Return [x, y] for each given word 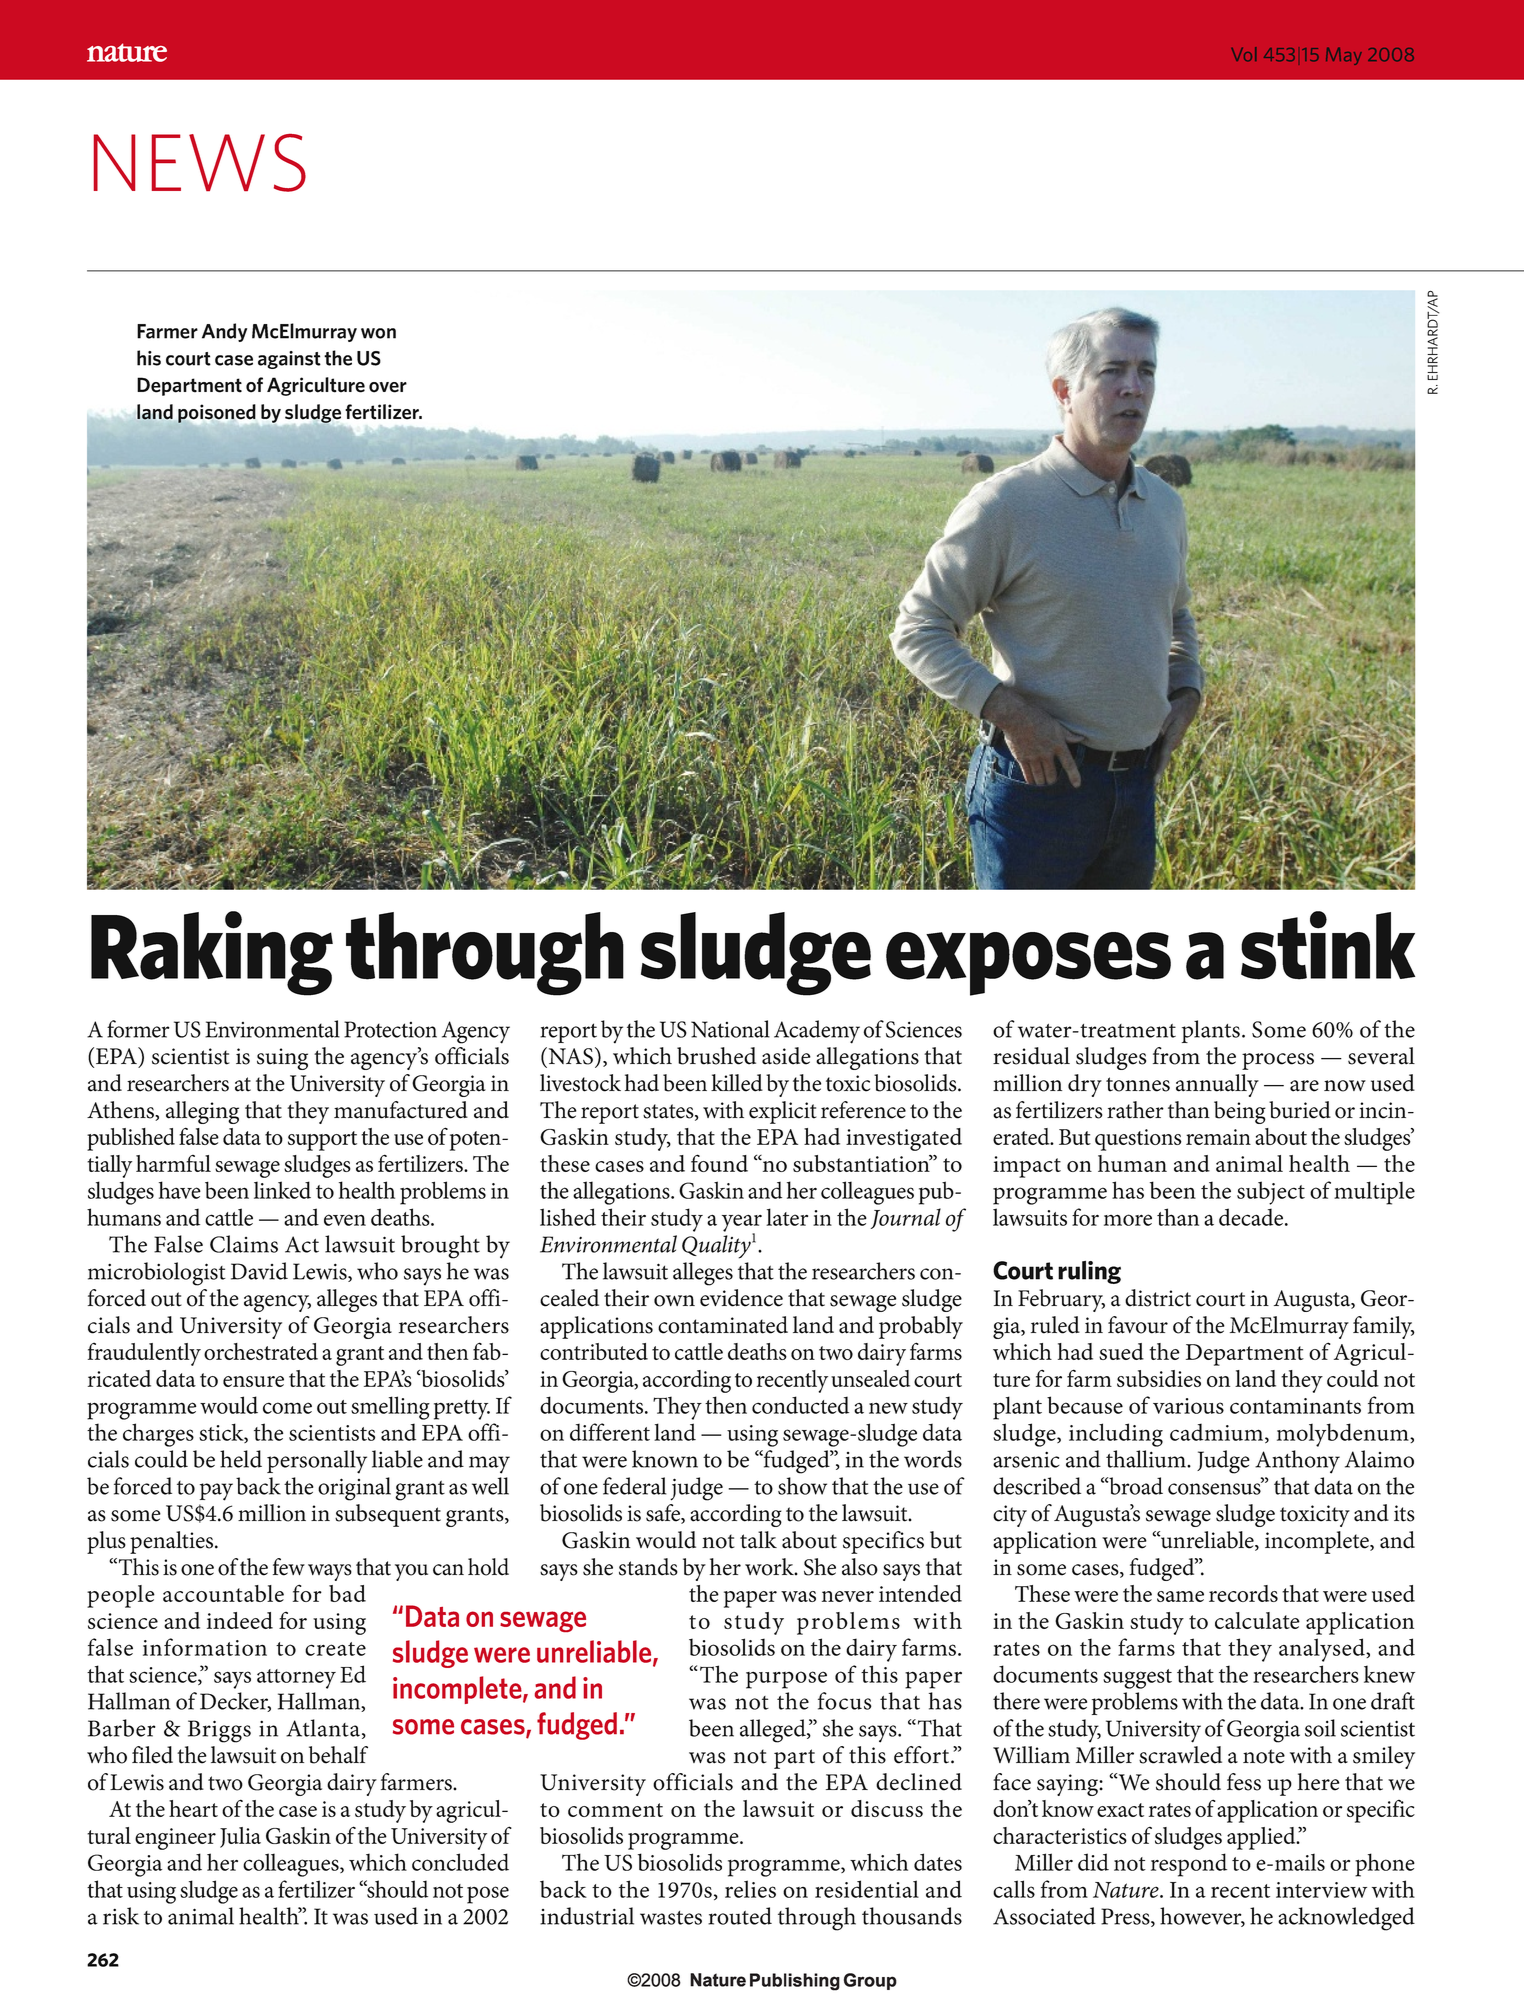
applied [1262, 1838]
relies [750, 1889]
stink [1328, 945]
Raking [212, 953]
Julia [240, 1837]
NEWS [200, 163]
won [378, 333]
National [730, 1029]
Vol [1244, 54]
